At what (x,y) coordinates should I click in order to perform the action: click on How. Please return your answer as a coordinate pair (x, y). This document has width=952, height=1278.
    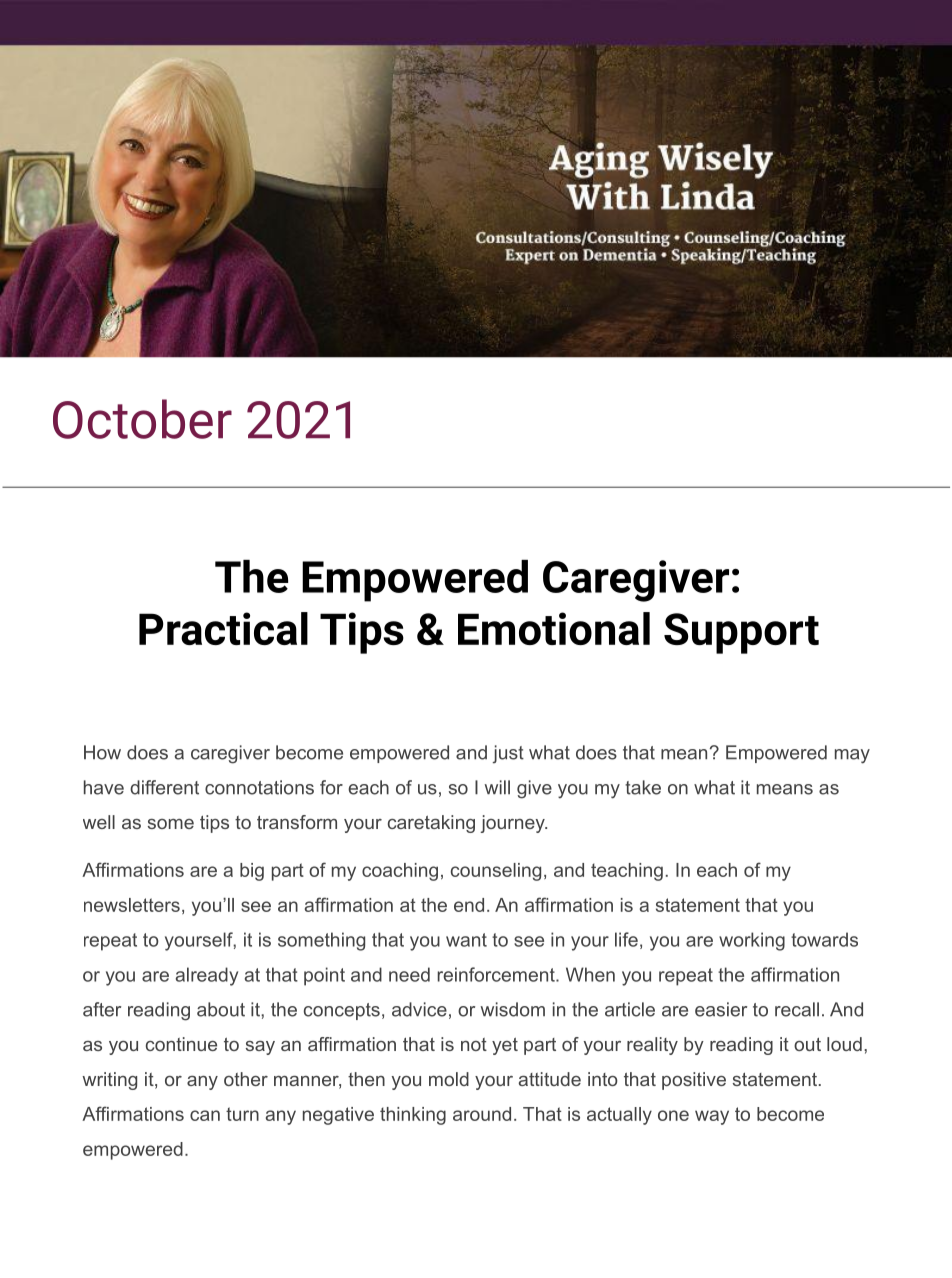
    Looking at the image, I should click on (102, 752).
